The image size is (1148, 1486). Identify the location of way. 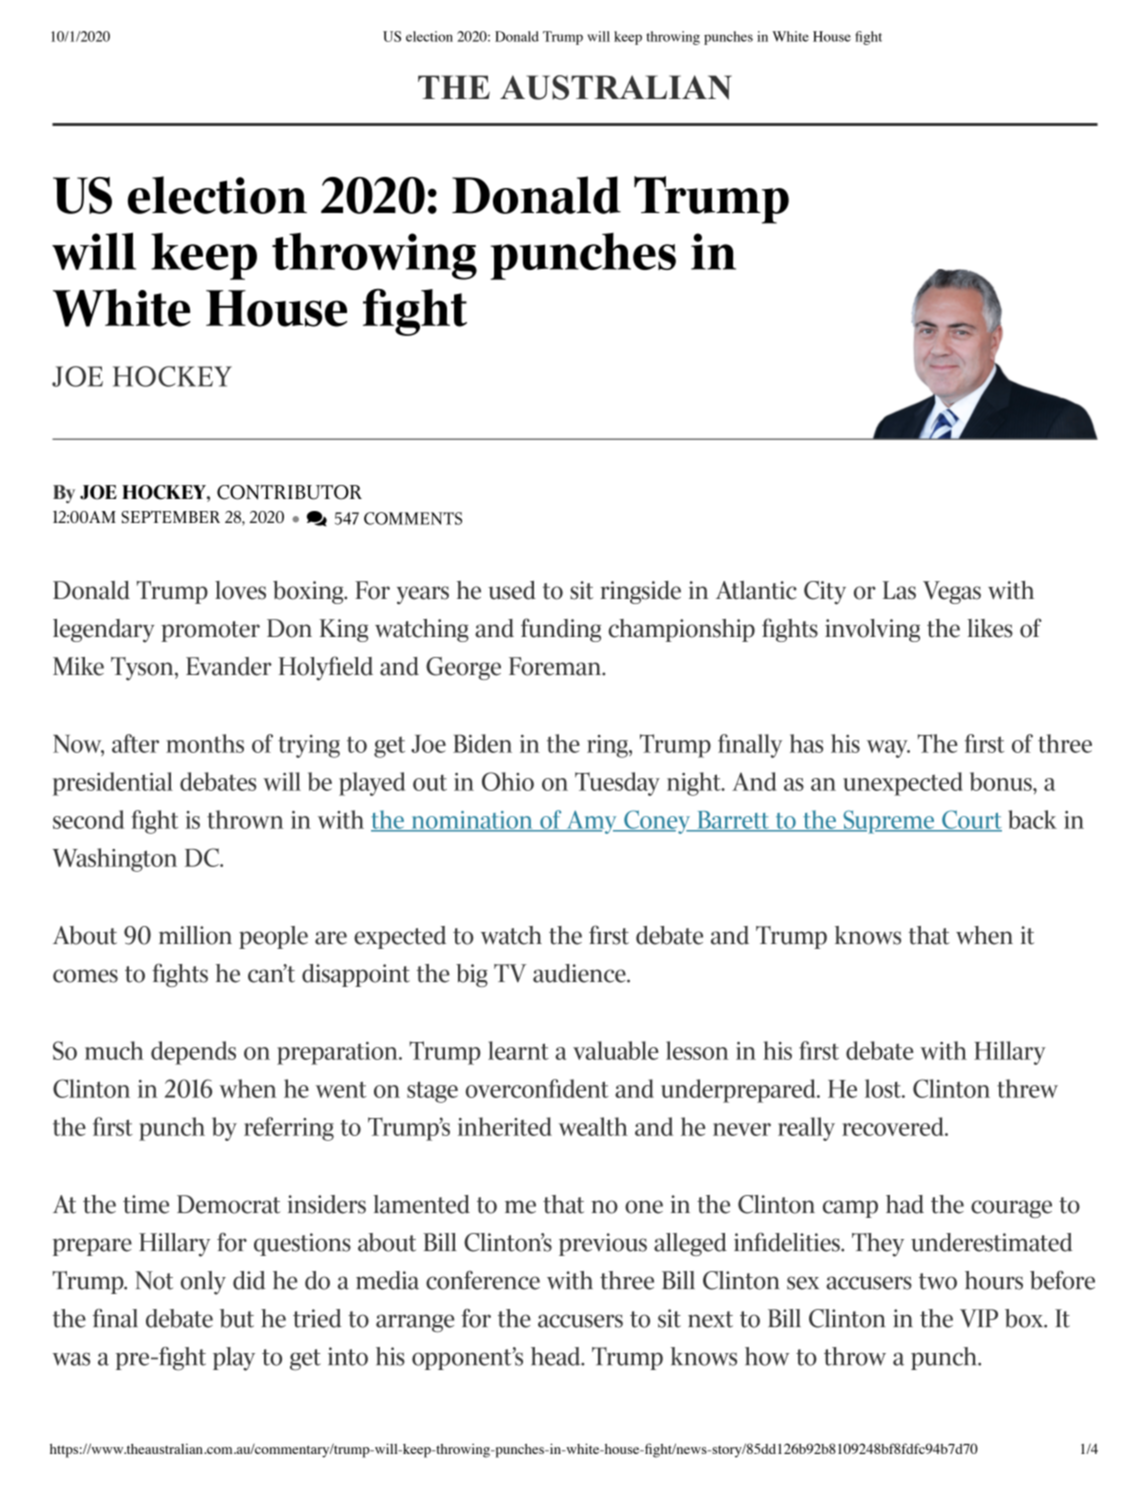
(888, 749).
